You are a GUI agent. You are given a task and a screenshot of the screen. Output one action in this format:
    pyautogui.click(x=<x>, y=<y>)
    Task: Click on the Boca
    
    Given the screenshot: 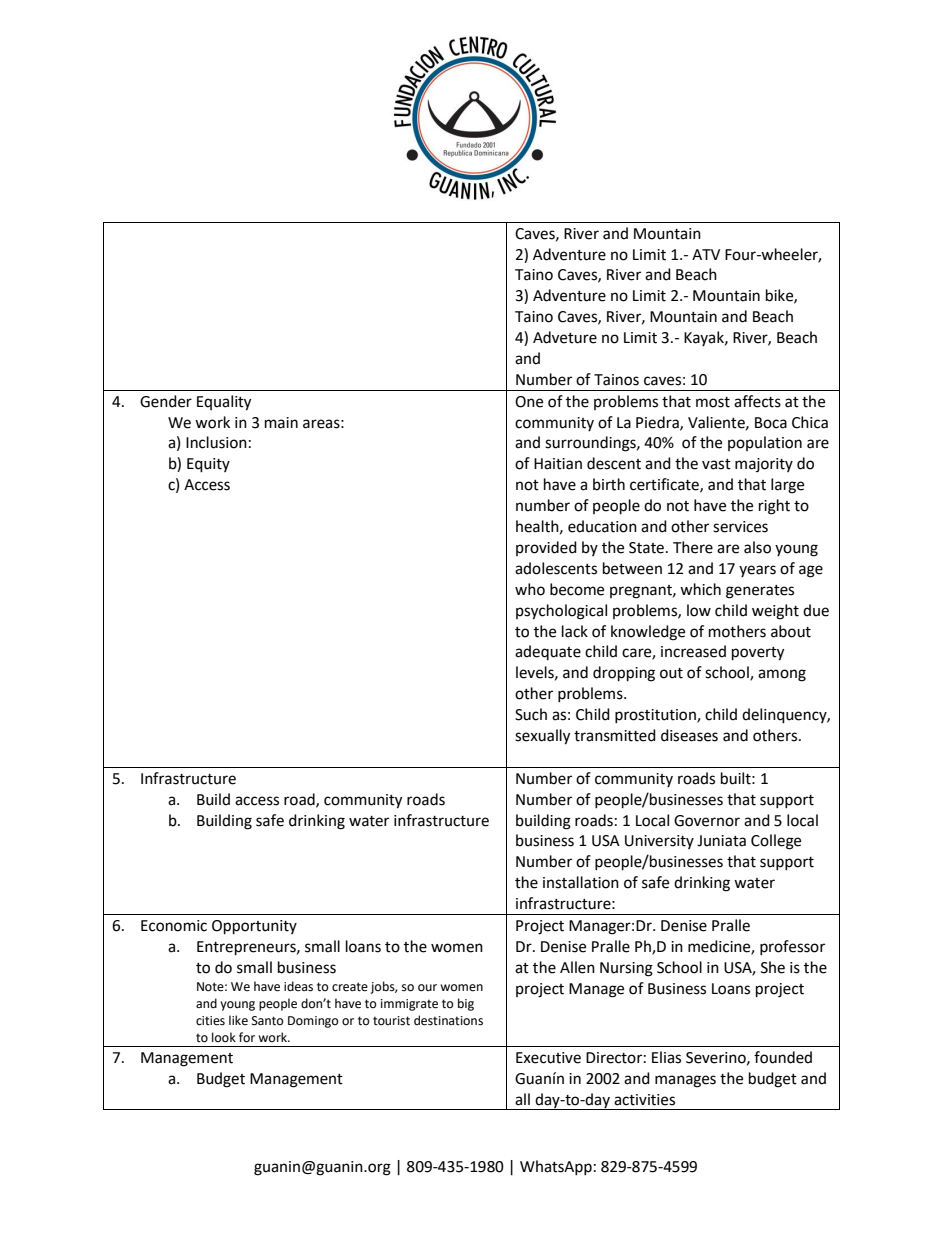 What is the action you would take?
    pyautogui.click(x=771, y=423)
